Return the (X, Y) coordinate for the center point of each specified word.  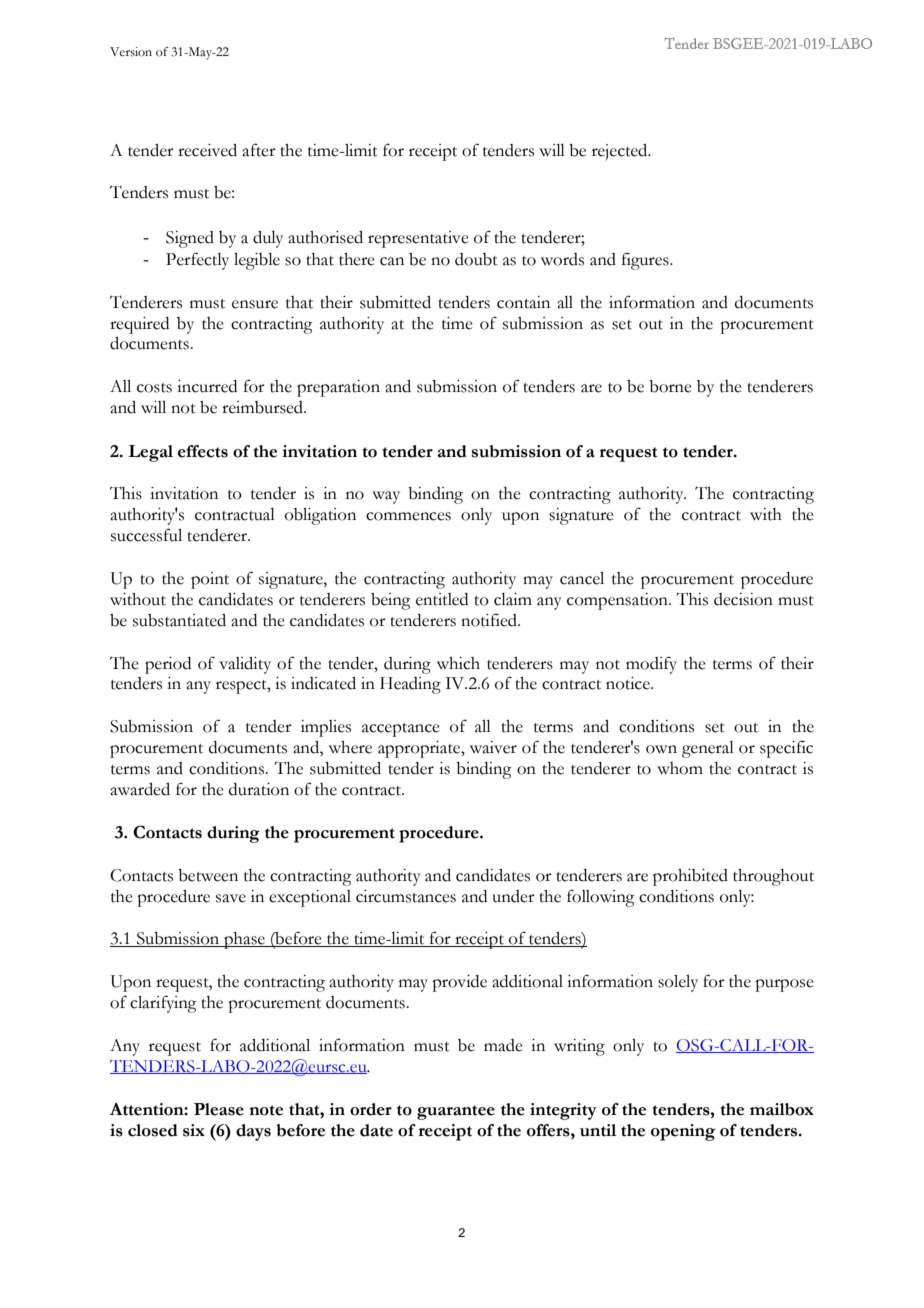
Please (219, 1109)
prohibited (690, 877)
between (208, 875)
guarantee (456, 1112)
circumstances (406, 896)
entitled (442, 599)
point (210, 580)
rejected (621, 152)
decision (743, 599)
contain (523, 302)
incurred (207, 386)
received (207, 150)
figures (646, 261)
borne (670, 386)
